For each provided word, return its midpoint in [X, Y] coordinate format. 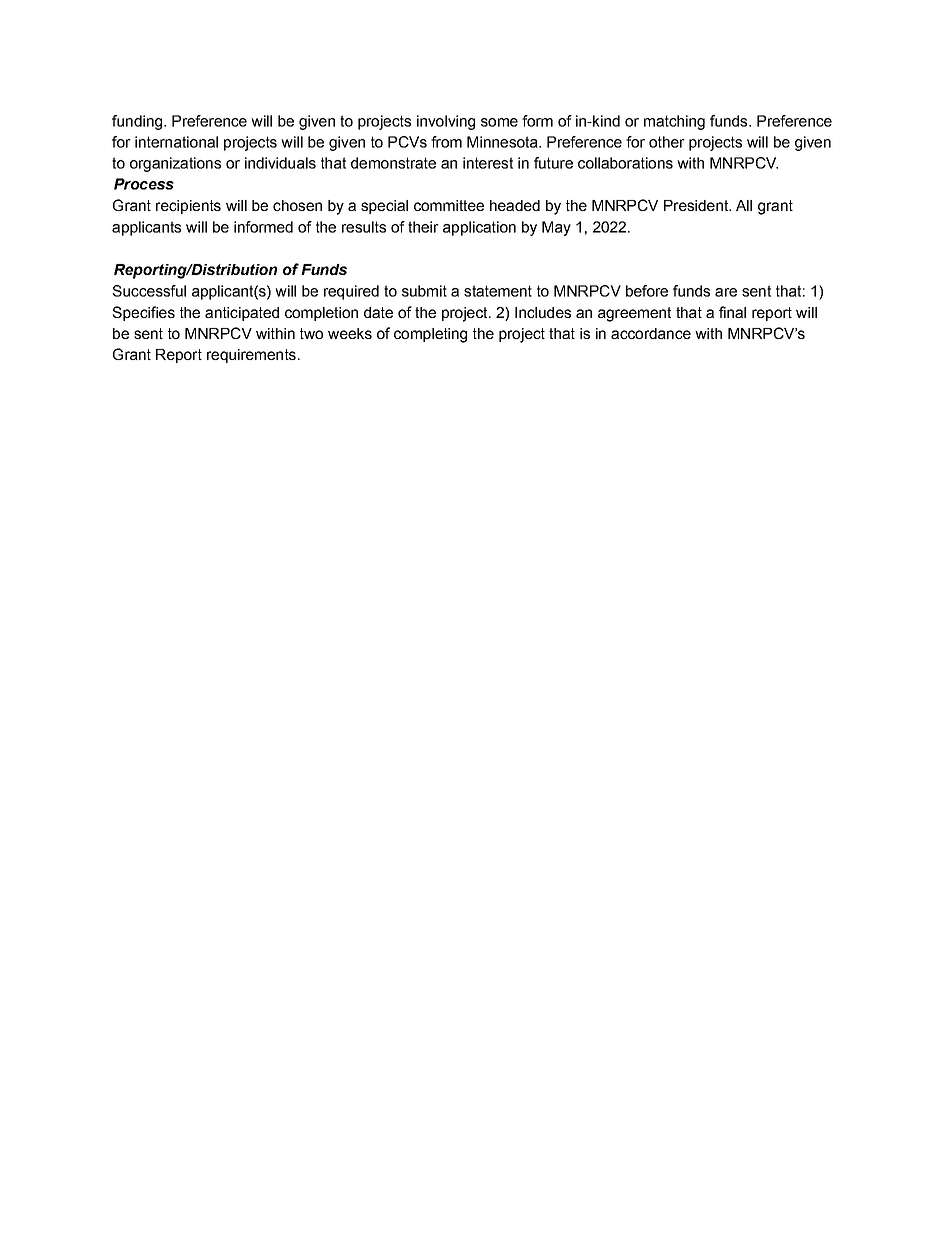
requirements [251, 356]
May [556, 228]
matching [674, 122]
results [364, 227]
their [423, 227]
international [176, 142]
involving [446, 122]
